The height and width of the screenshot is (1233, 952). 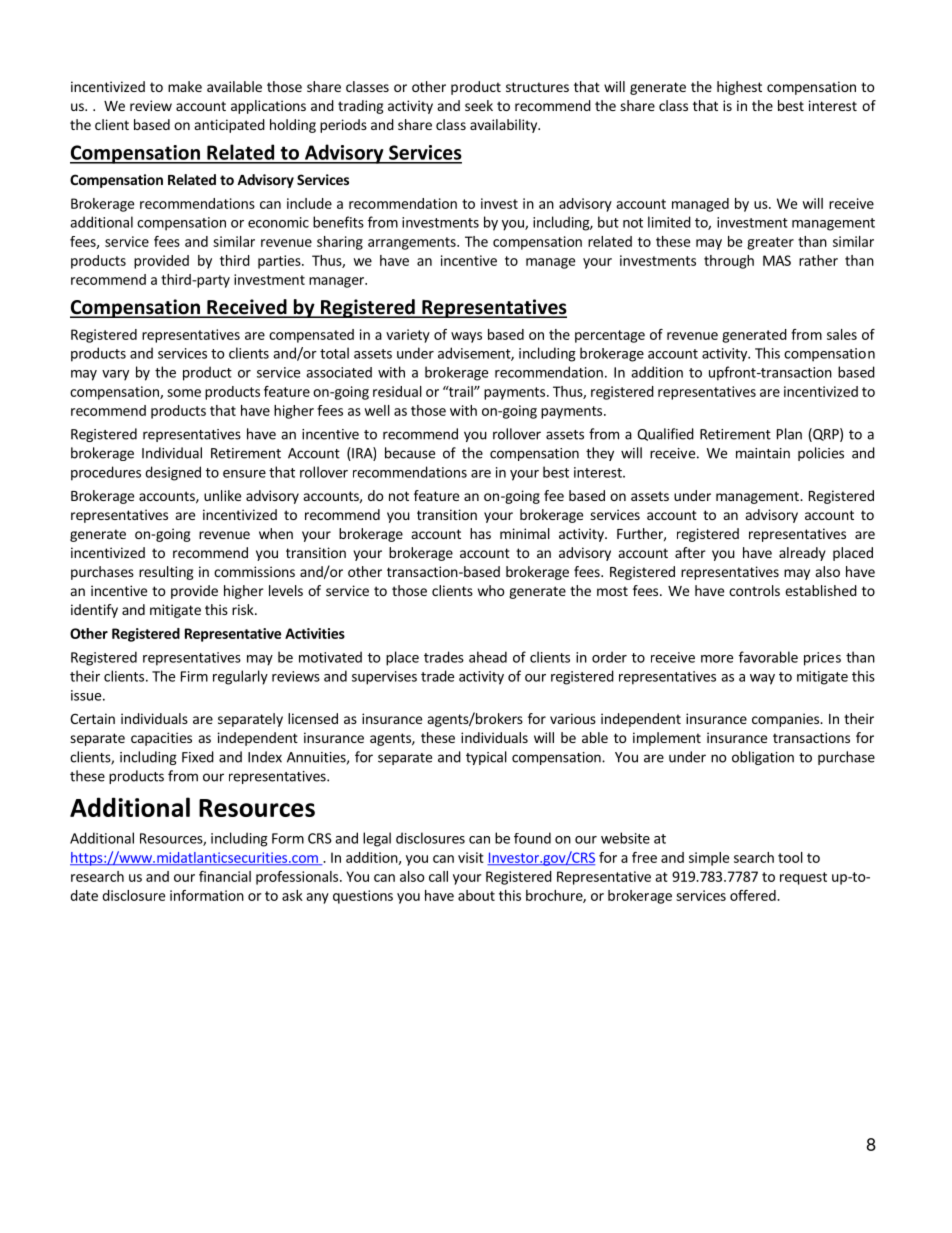 I want to click on parties, so click(x=280, y=262).
